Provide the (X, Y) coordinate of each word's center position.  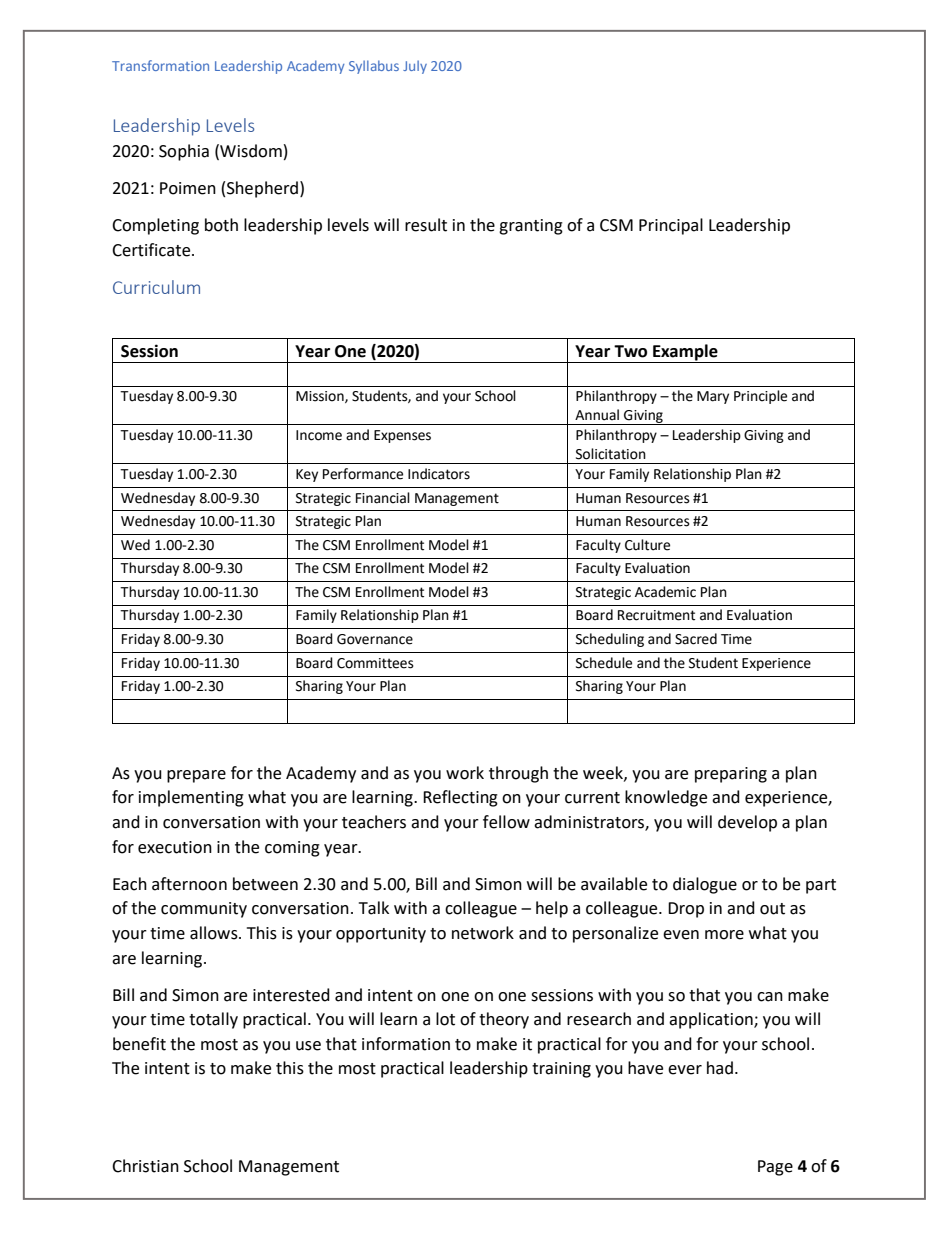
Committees (375, 663)
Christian (145, 1166)
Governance (375, 639)
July (415, 67)
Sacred (696, 639)
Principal (671, 226)
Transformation (160, 65)
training (561, 1070)
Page (775, 1168)
